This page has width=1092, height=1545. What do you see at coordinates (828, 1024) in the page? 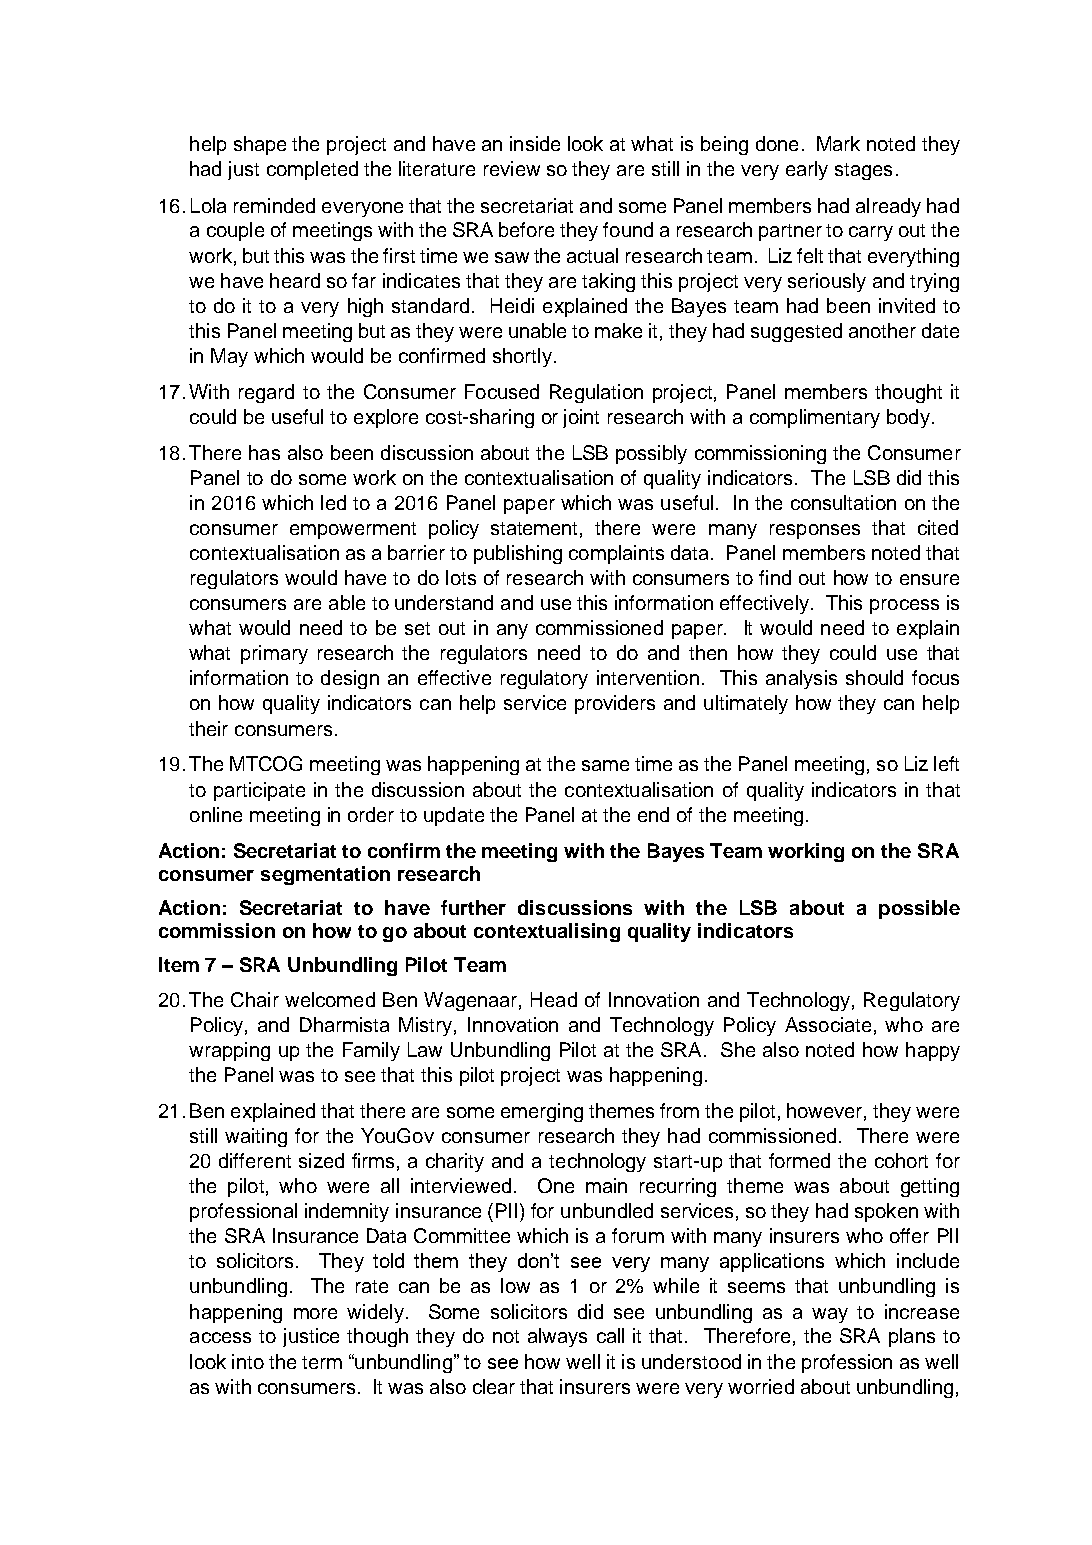
I see `Associate` at bounding box center [828, 1024].
